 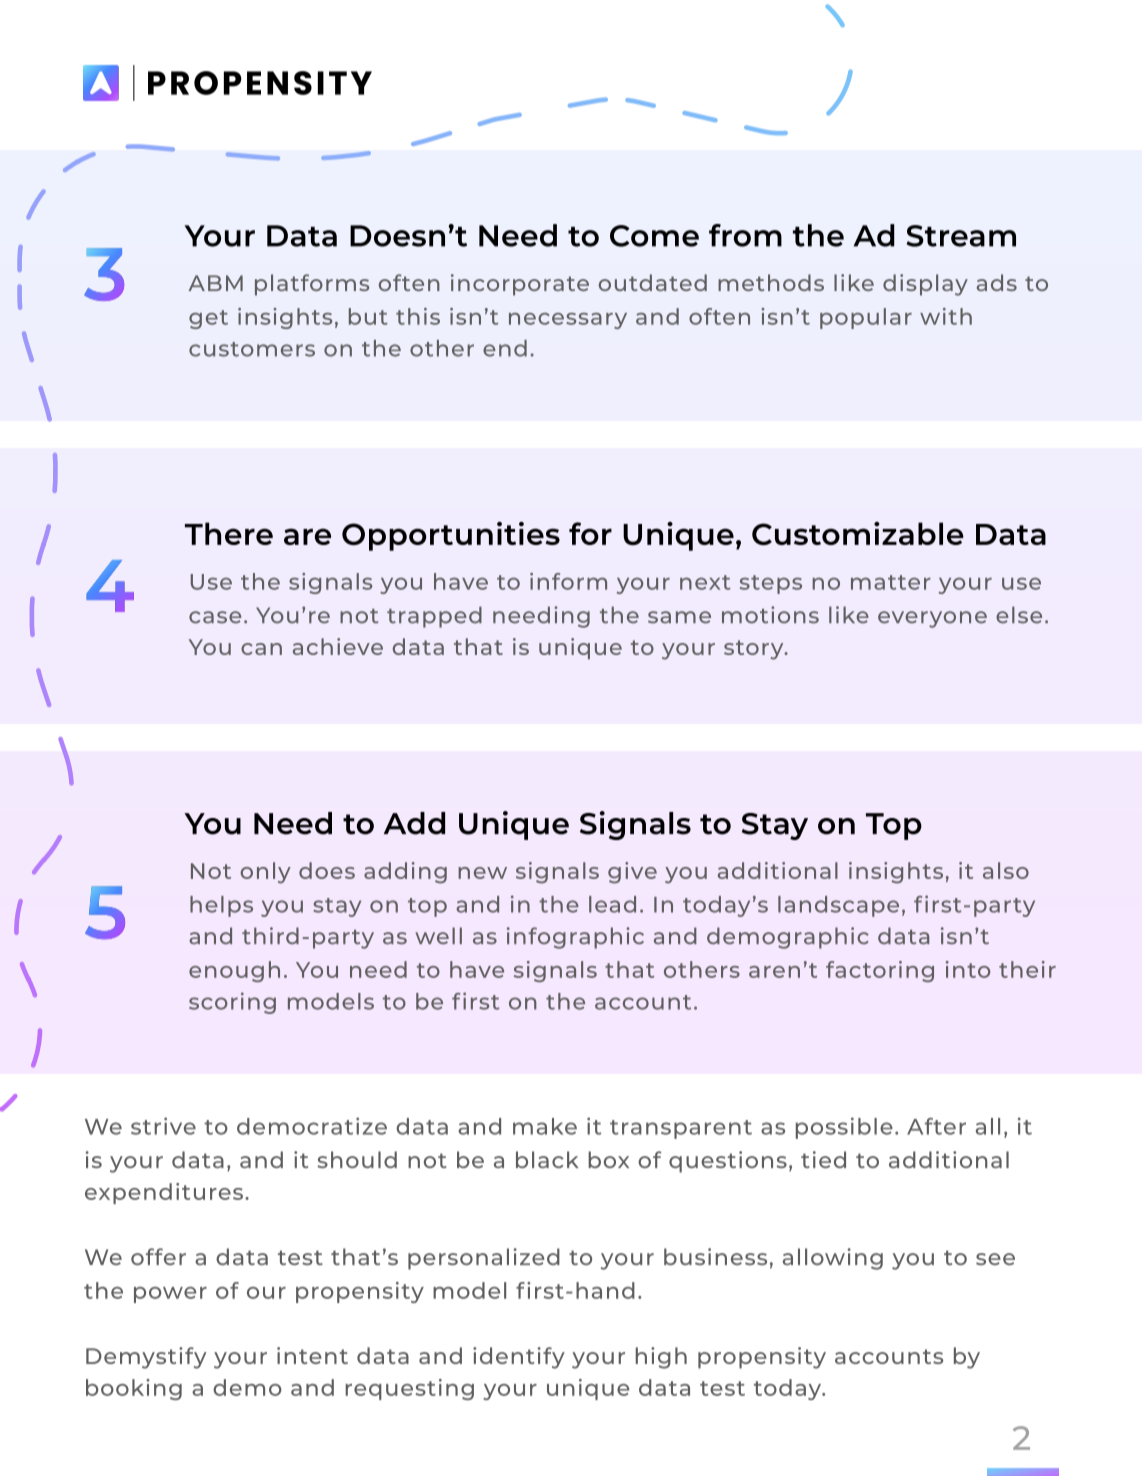 What do you see at coordinates (266, 873) in the screenshot?
I see `only` at bounding box center [266, 873].
